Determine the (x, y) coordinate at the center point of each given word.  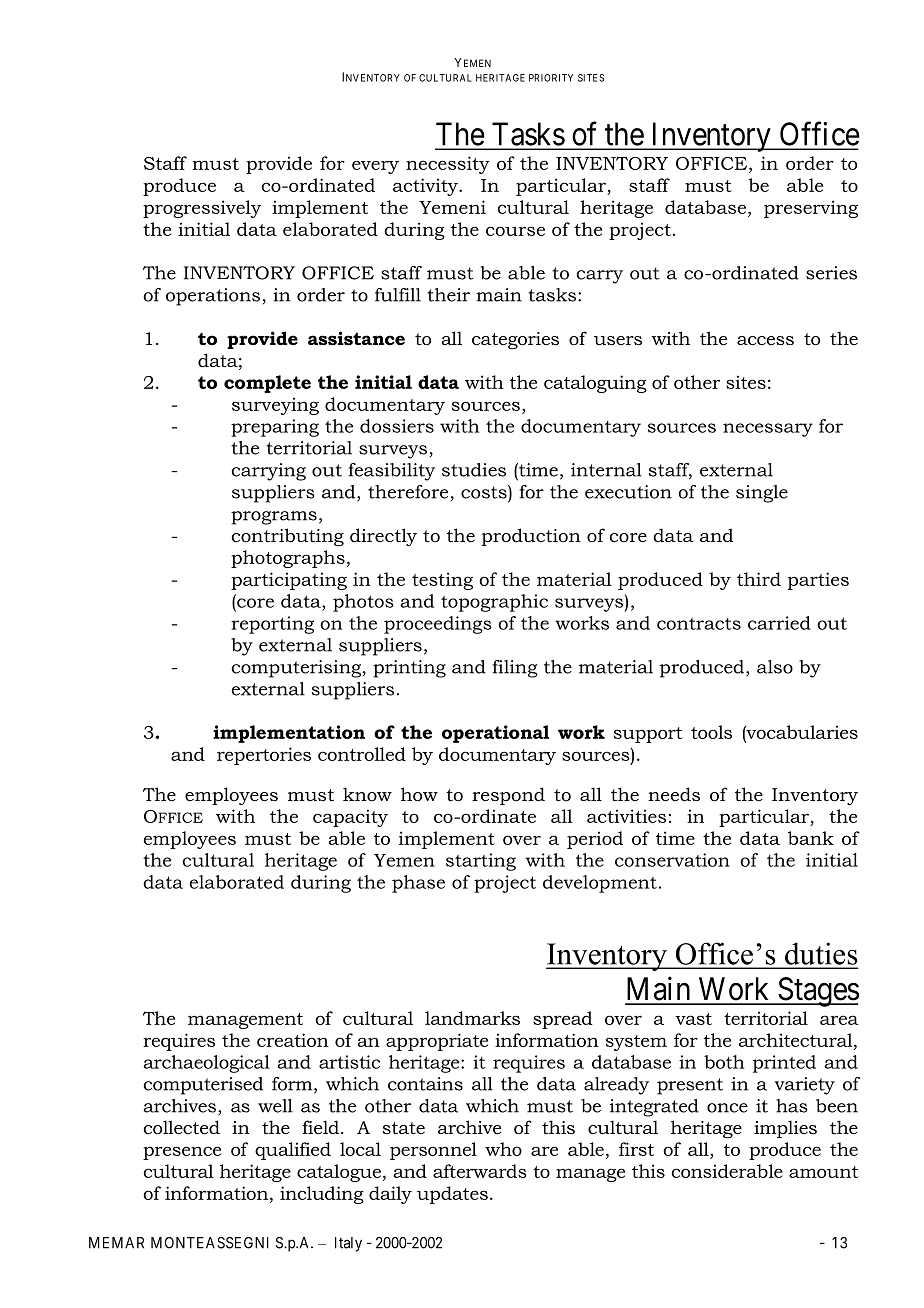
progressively (202, 209)
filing (515, 669)
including (322, 1195)
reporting (272, 625)
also (775, 667)
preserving (811, 209)
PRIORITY (551, 78)
